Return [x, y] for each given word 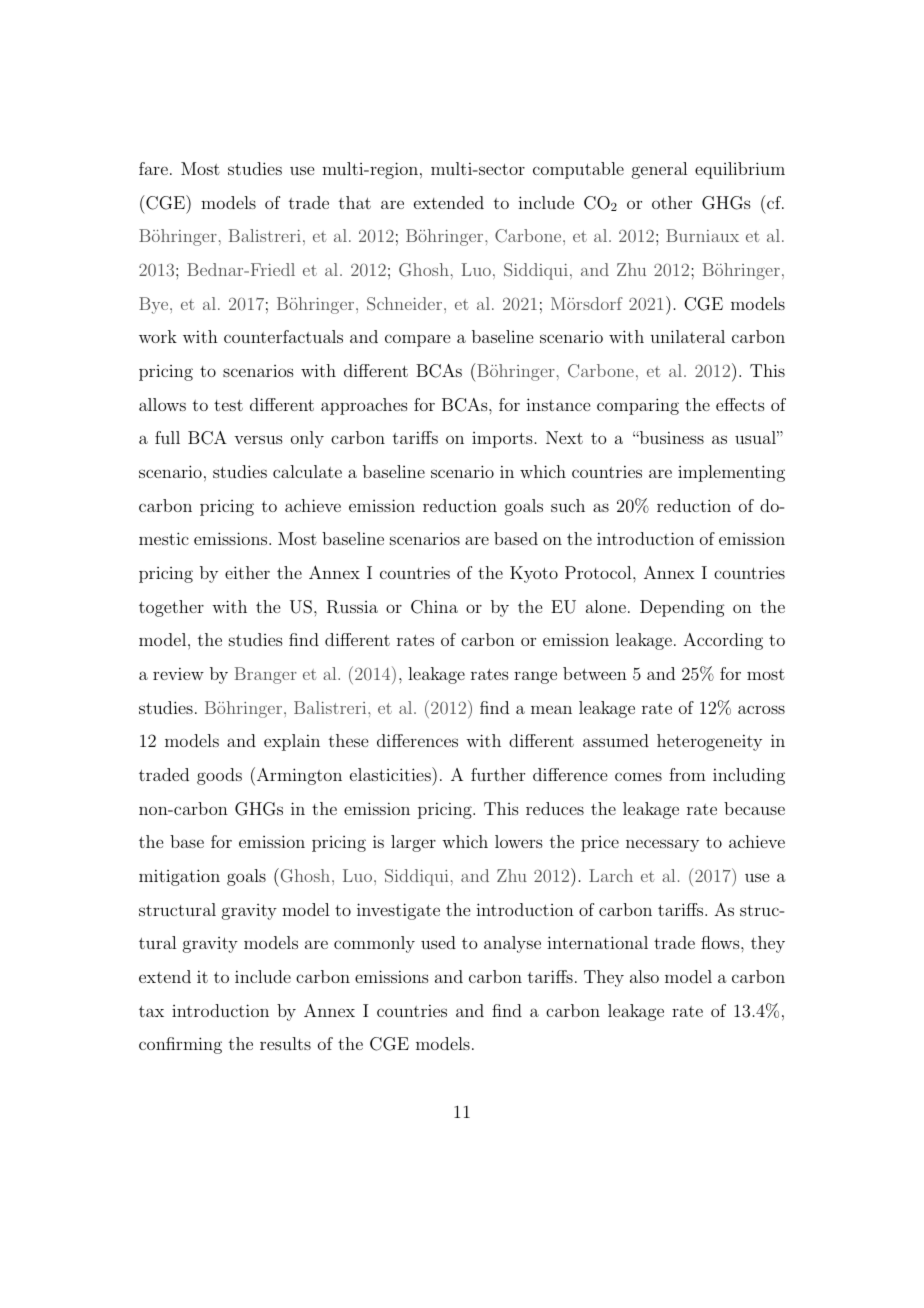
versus [258, 439]
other [672, 202]
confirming [180, 1045]
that [355, 202]
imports [502, 440]
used [438, 942]
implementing [731, 473]
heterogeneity [709, 742]
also [644, 976]
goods [219, 776]
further [498, 774]
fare [153, 168]
